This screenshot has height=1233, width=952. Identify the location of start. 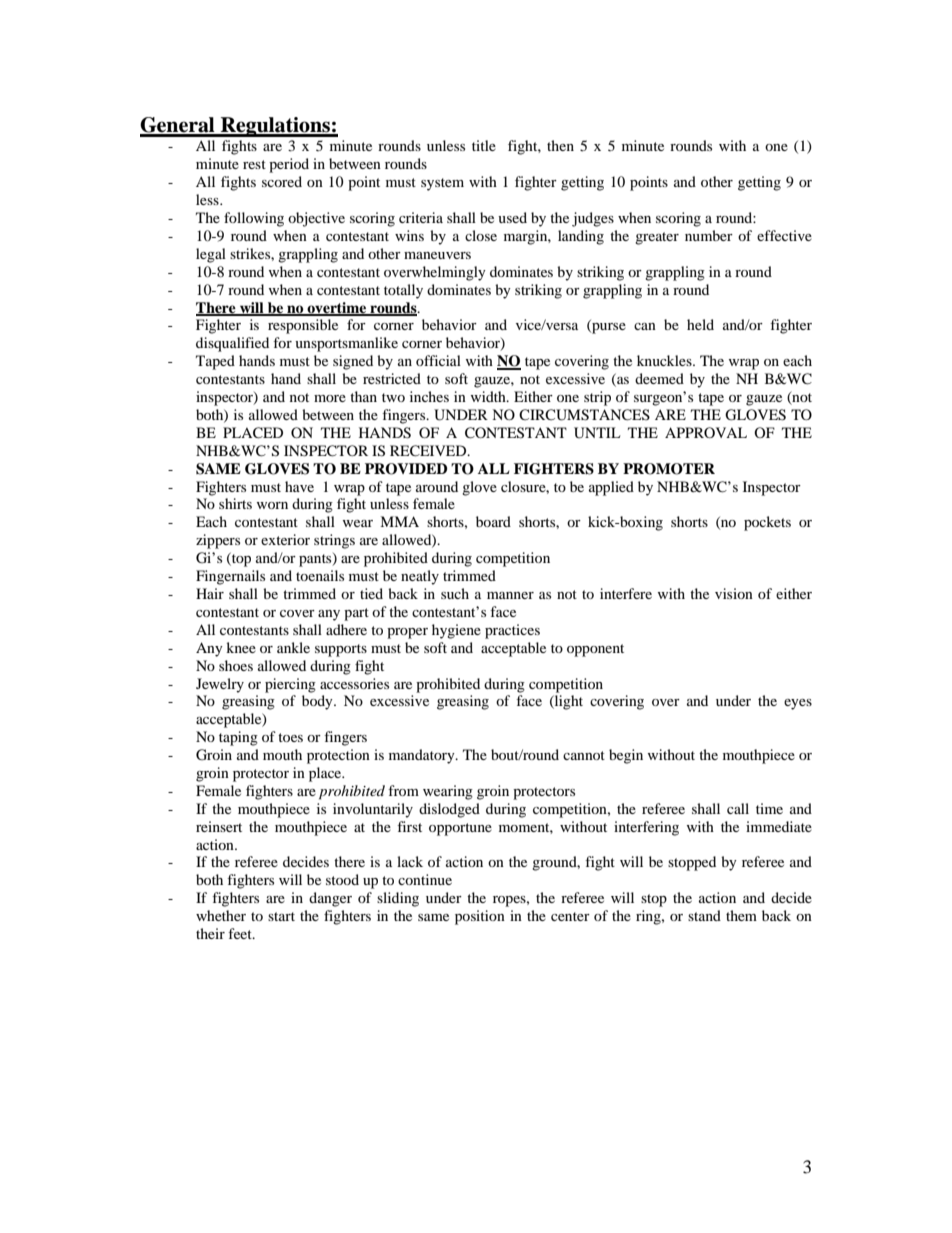
(281, 916).
